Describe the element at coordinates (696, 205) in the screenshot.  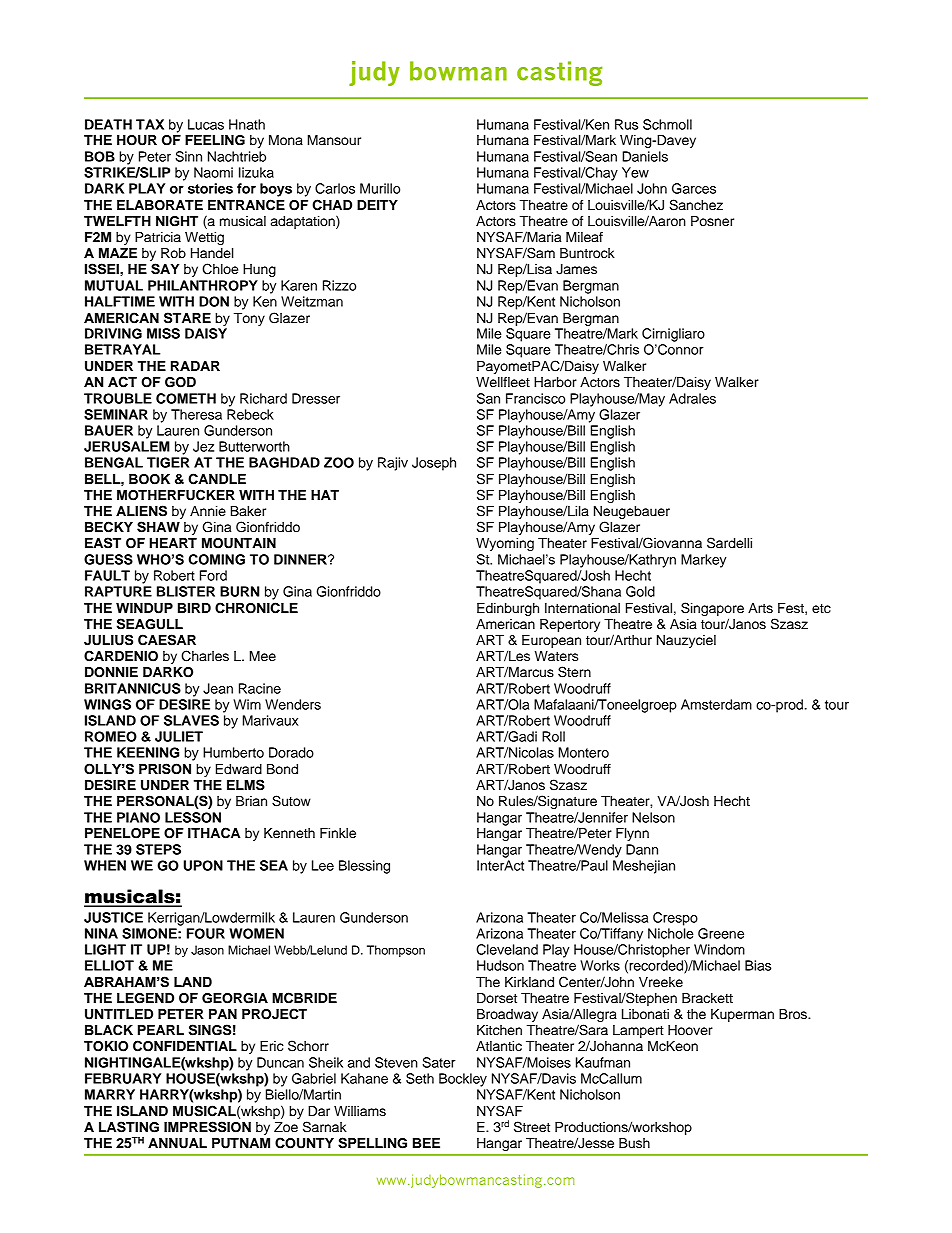
I see `Sanchez` at that location.
